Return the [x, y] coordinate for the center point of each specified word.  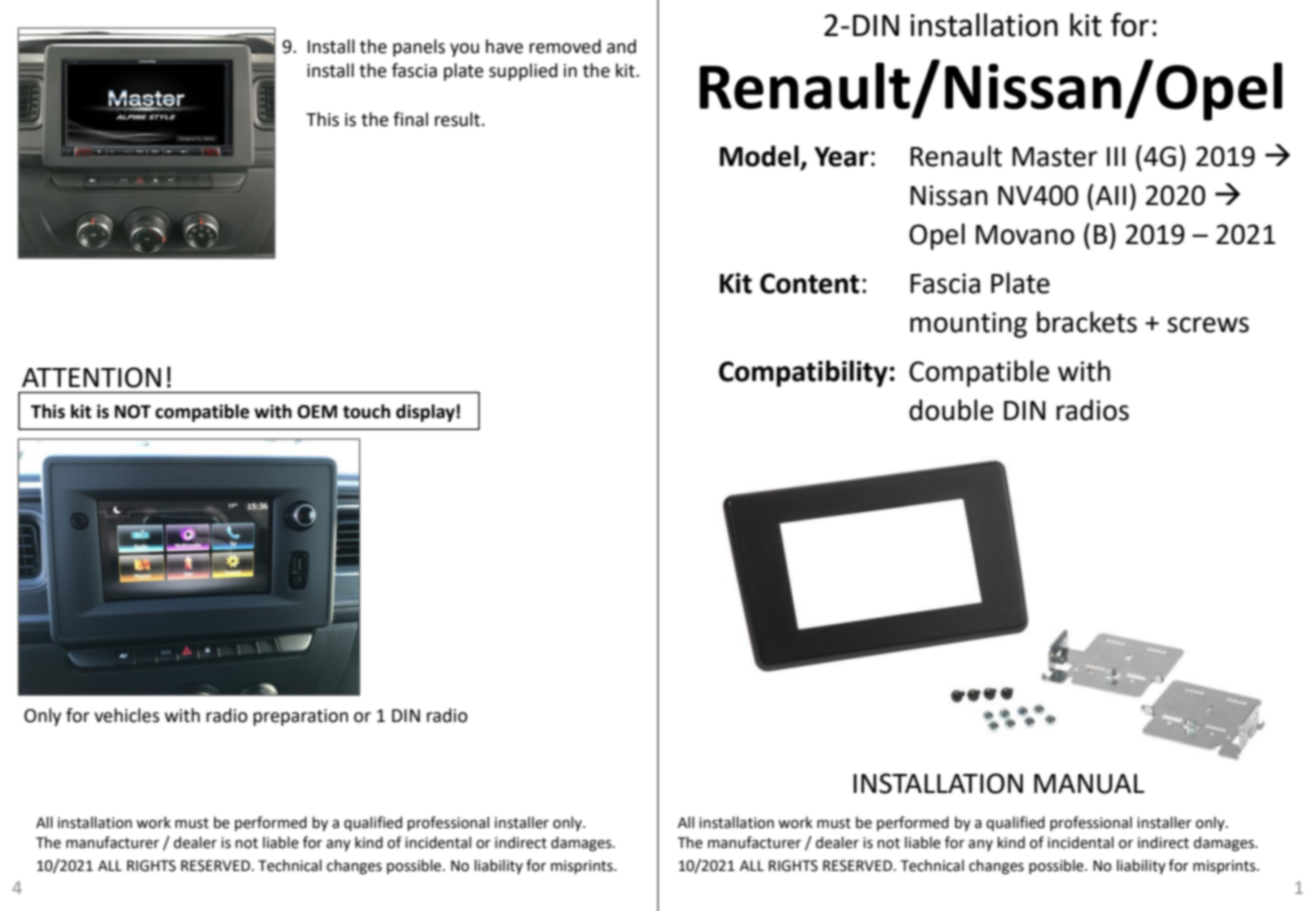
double [951, 410]
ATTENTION [91, 377]
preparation [300, 717]
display [425, 413]
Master [1054, 157]
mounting [968, 325]
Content [809, 283]
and [621, 46]
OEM [317, 412]
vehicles [127, 715]
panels [419, 48]
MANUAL [1089, 784]
